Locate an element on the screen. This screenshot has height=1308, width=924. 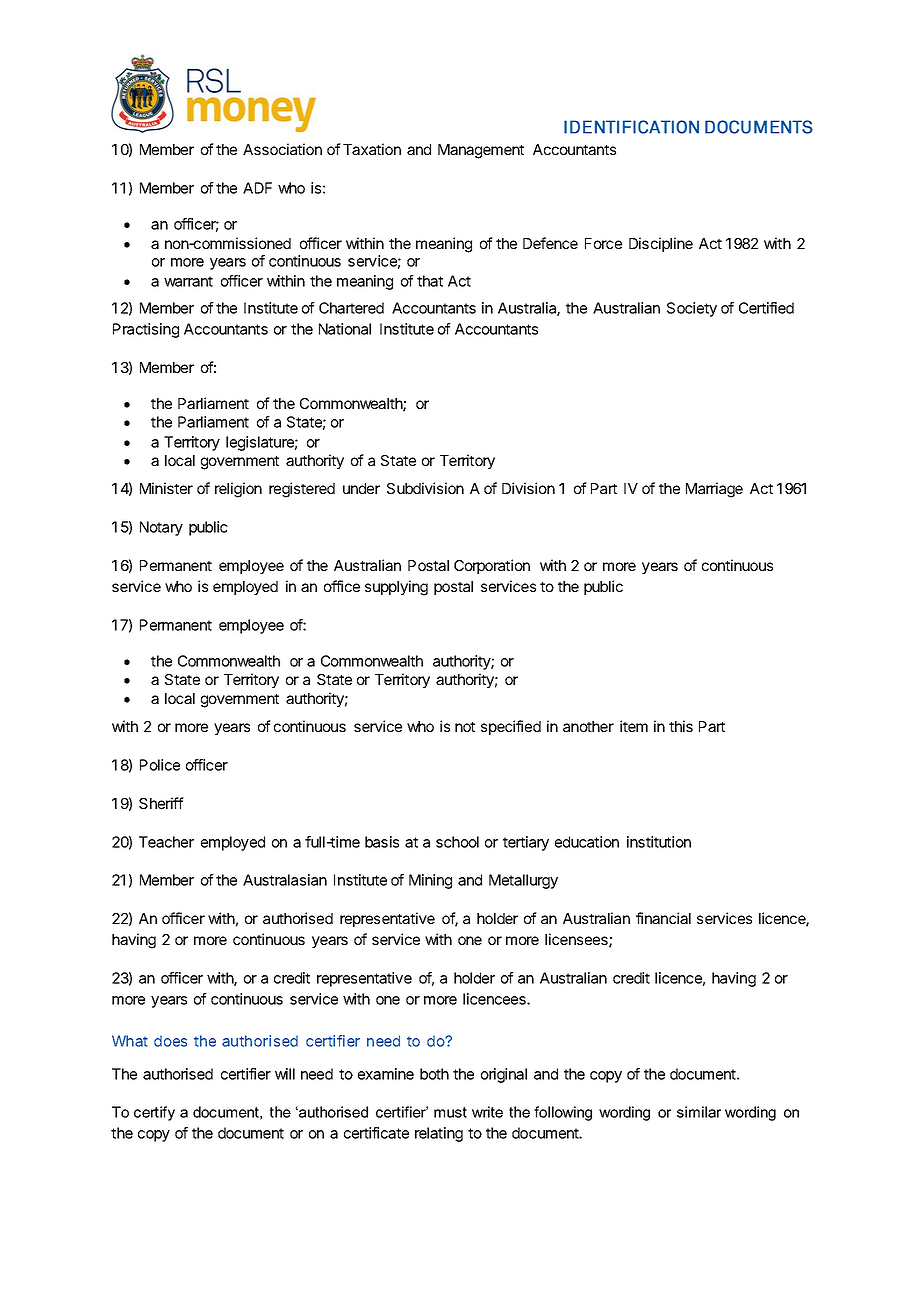
Discipline is located at coordinates (661, 244).
